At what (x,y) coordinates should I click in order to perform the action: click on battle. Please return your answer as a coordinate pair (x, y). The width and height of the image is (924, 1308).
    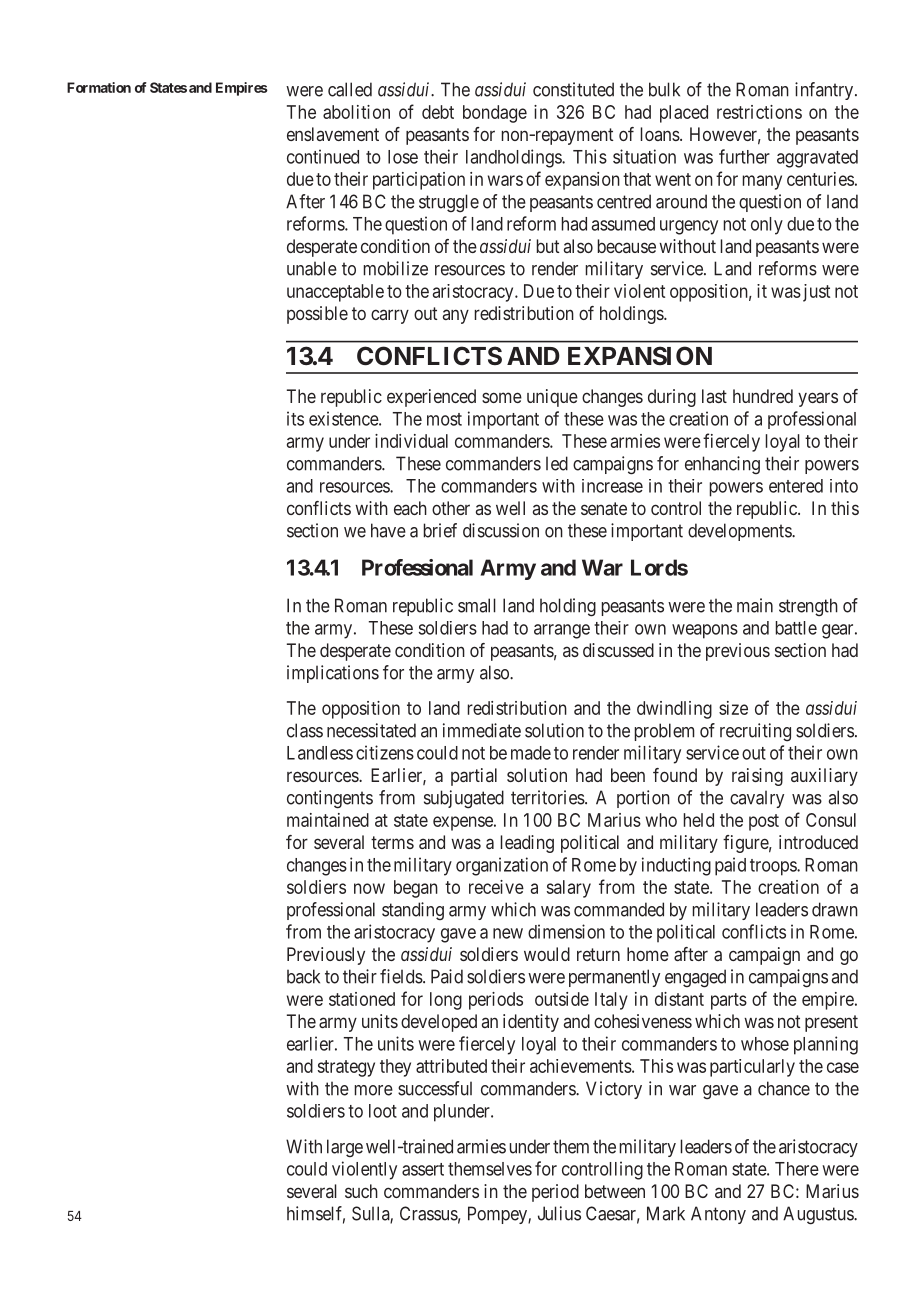
    Looking at the image, I should click on (796, 628).
